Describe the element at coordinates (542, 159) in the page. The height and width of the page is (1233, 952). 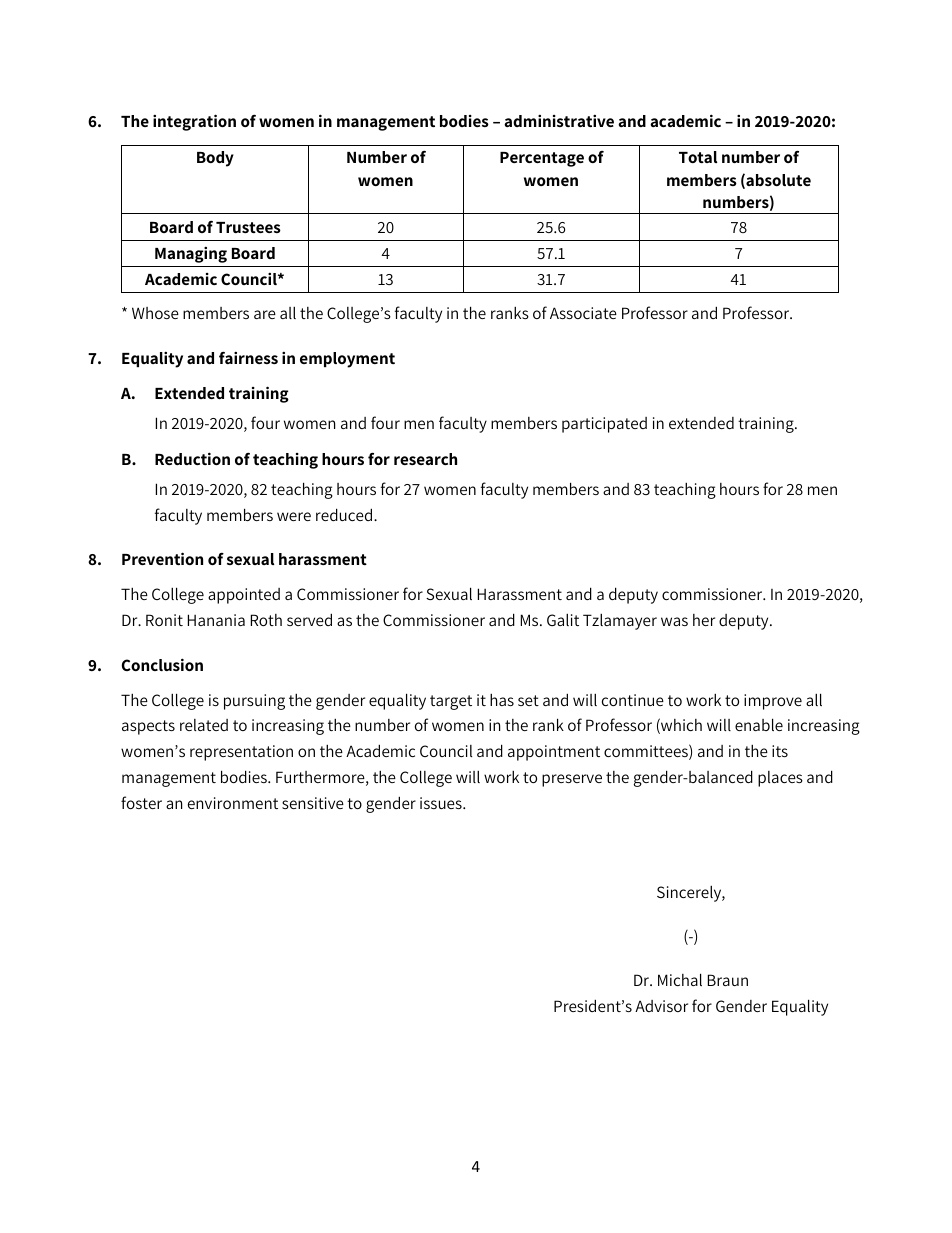
I see `Percentage` at that location.
